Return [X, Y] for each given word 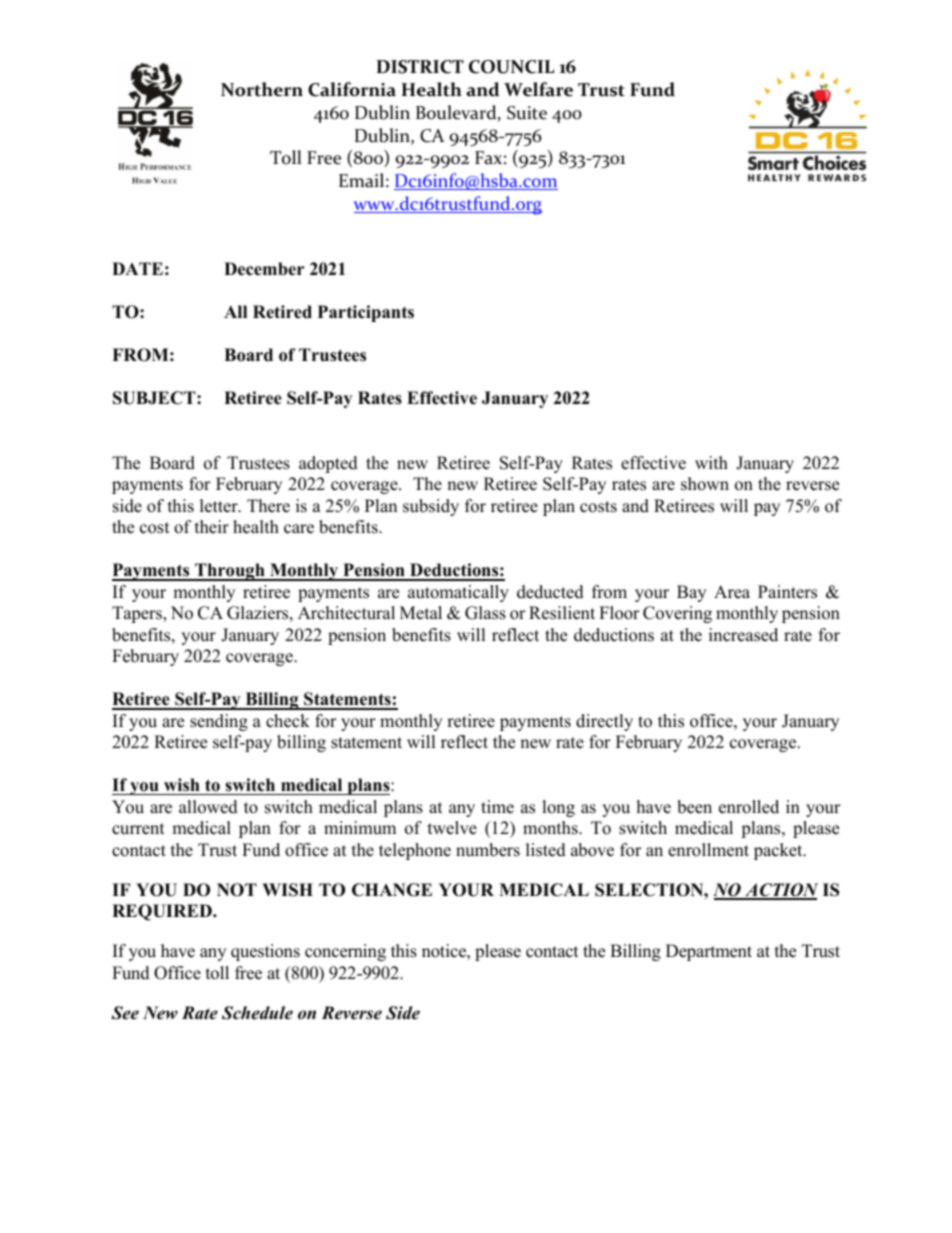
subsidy [431, 507]
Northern [262, 89]
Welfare [538, 89]
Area [732, 592]
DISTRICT [420, 67]
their [212, 527]
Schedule [257, 1013]
